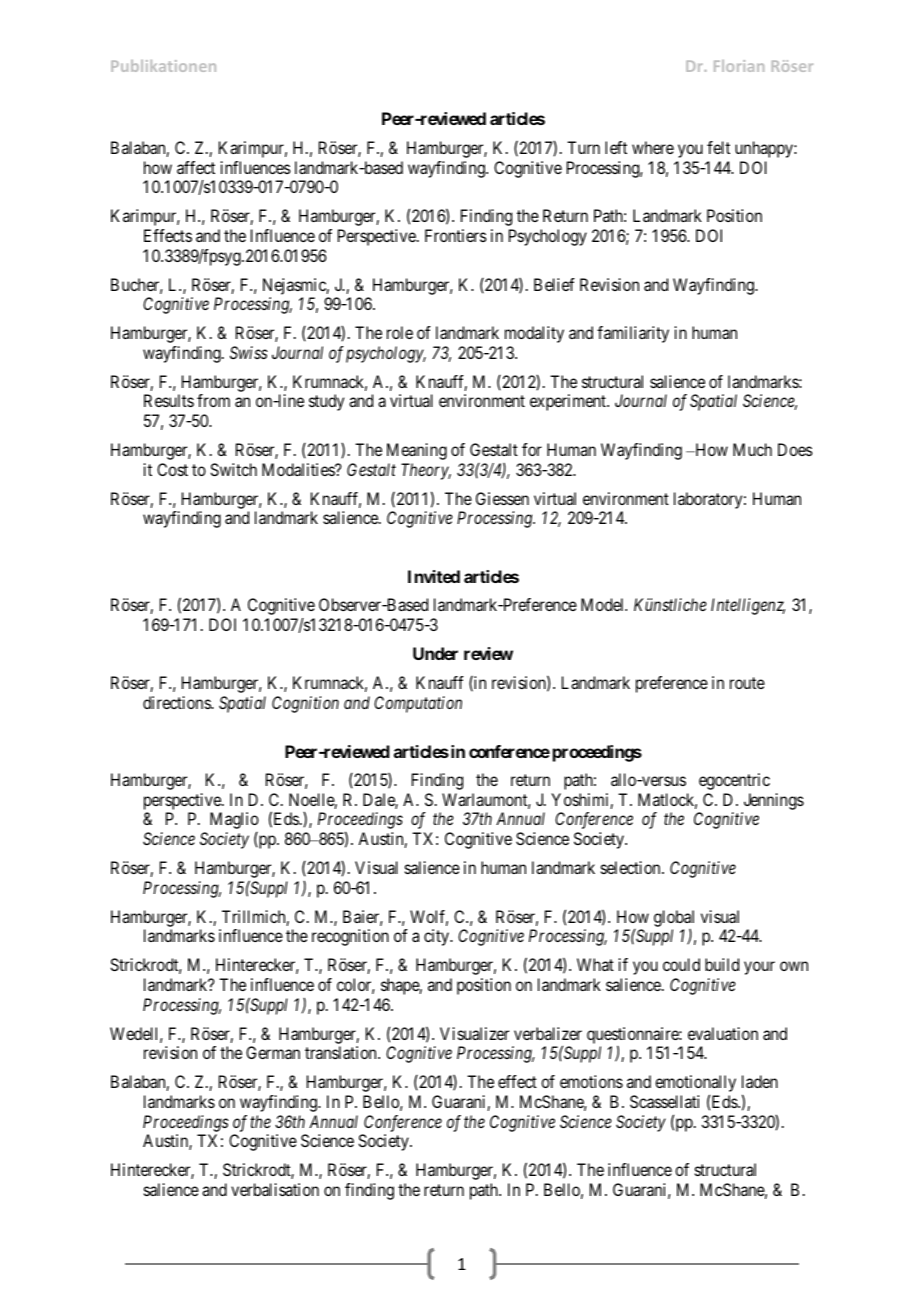 The image size is (924, 1308). I want to click on evaluation, so click(723, 1033).
